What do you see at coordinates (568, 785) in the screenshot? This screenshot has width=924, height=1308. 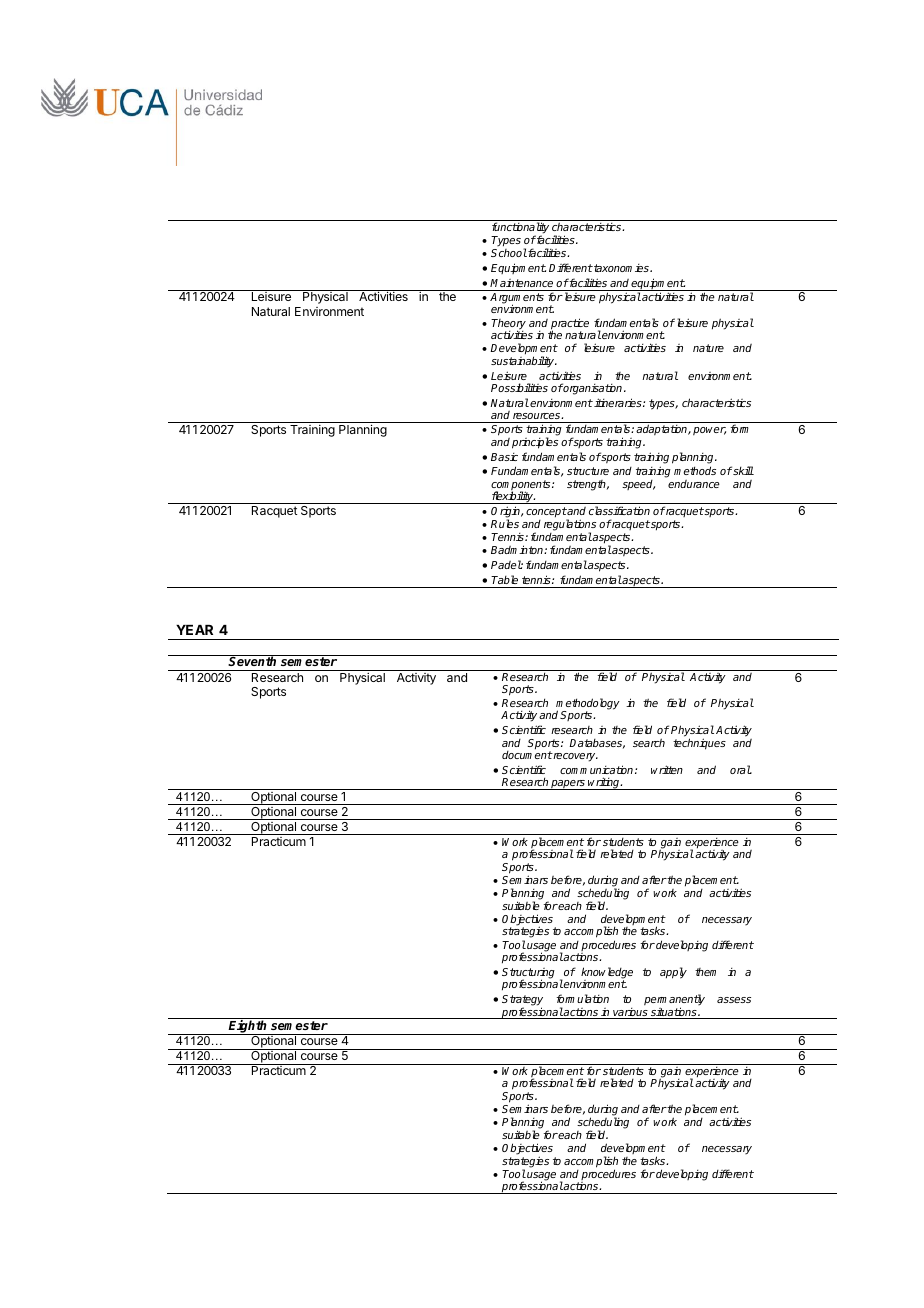 I see `papers` at bounding box center [568, 785].
